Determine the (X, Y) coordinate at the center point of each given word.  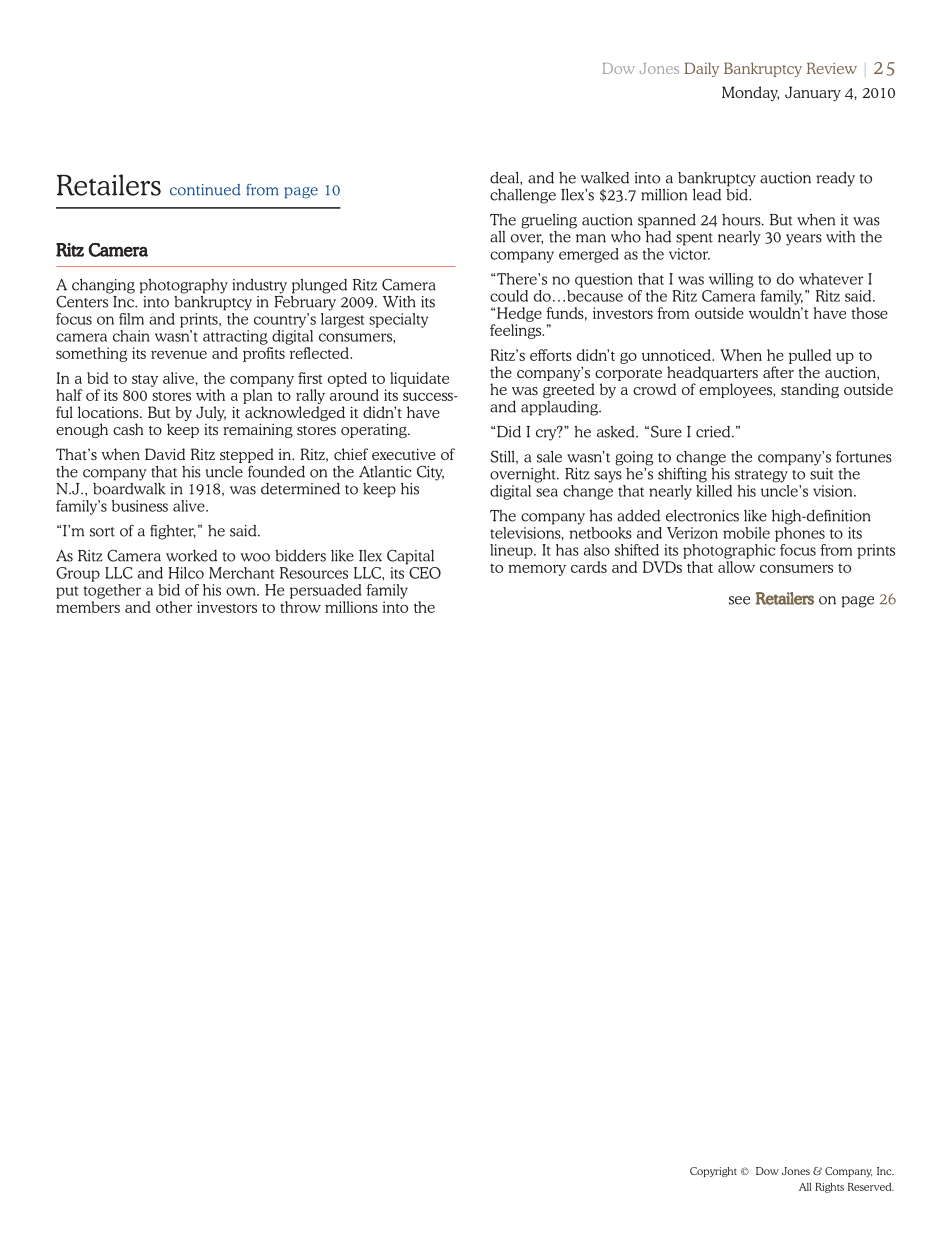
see (739, 600)
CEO (424, 571)
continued (205, 190)
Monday (750, 93)
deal (505, 178)
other (174, 607)
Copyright (713, 1172)
